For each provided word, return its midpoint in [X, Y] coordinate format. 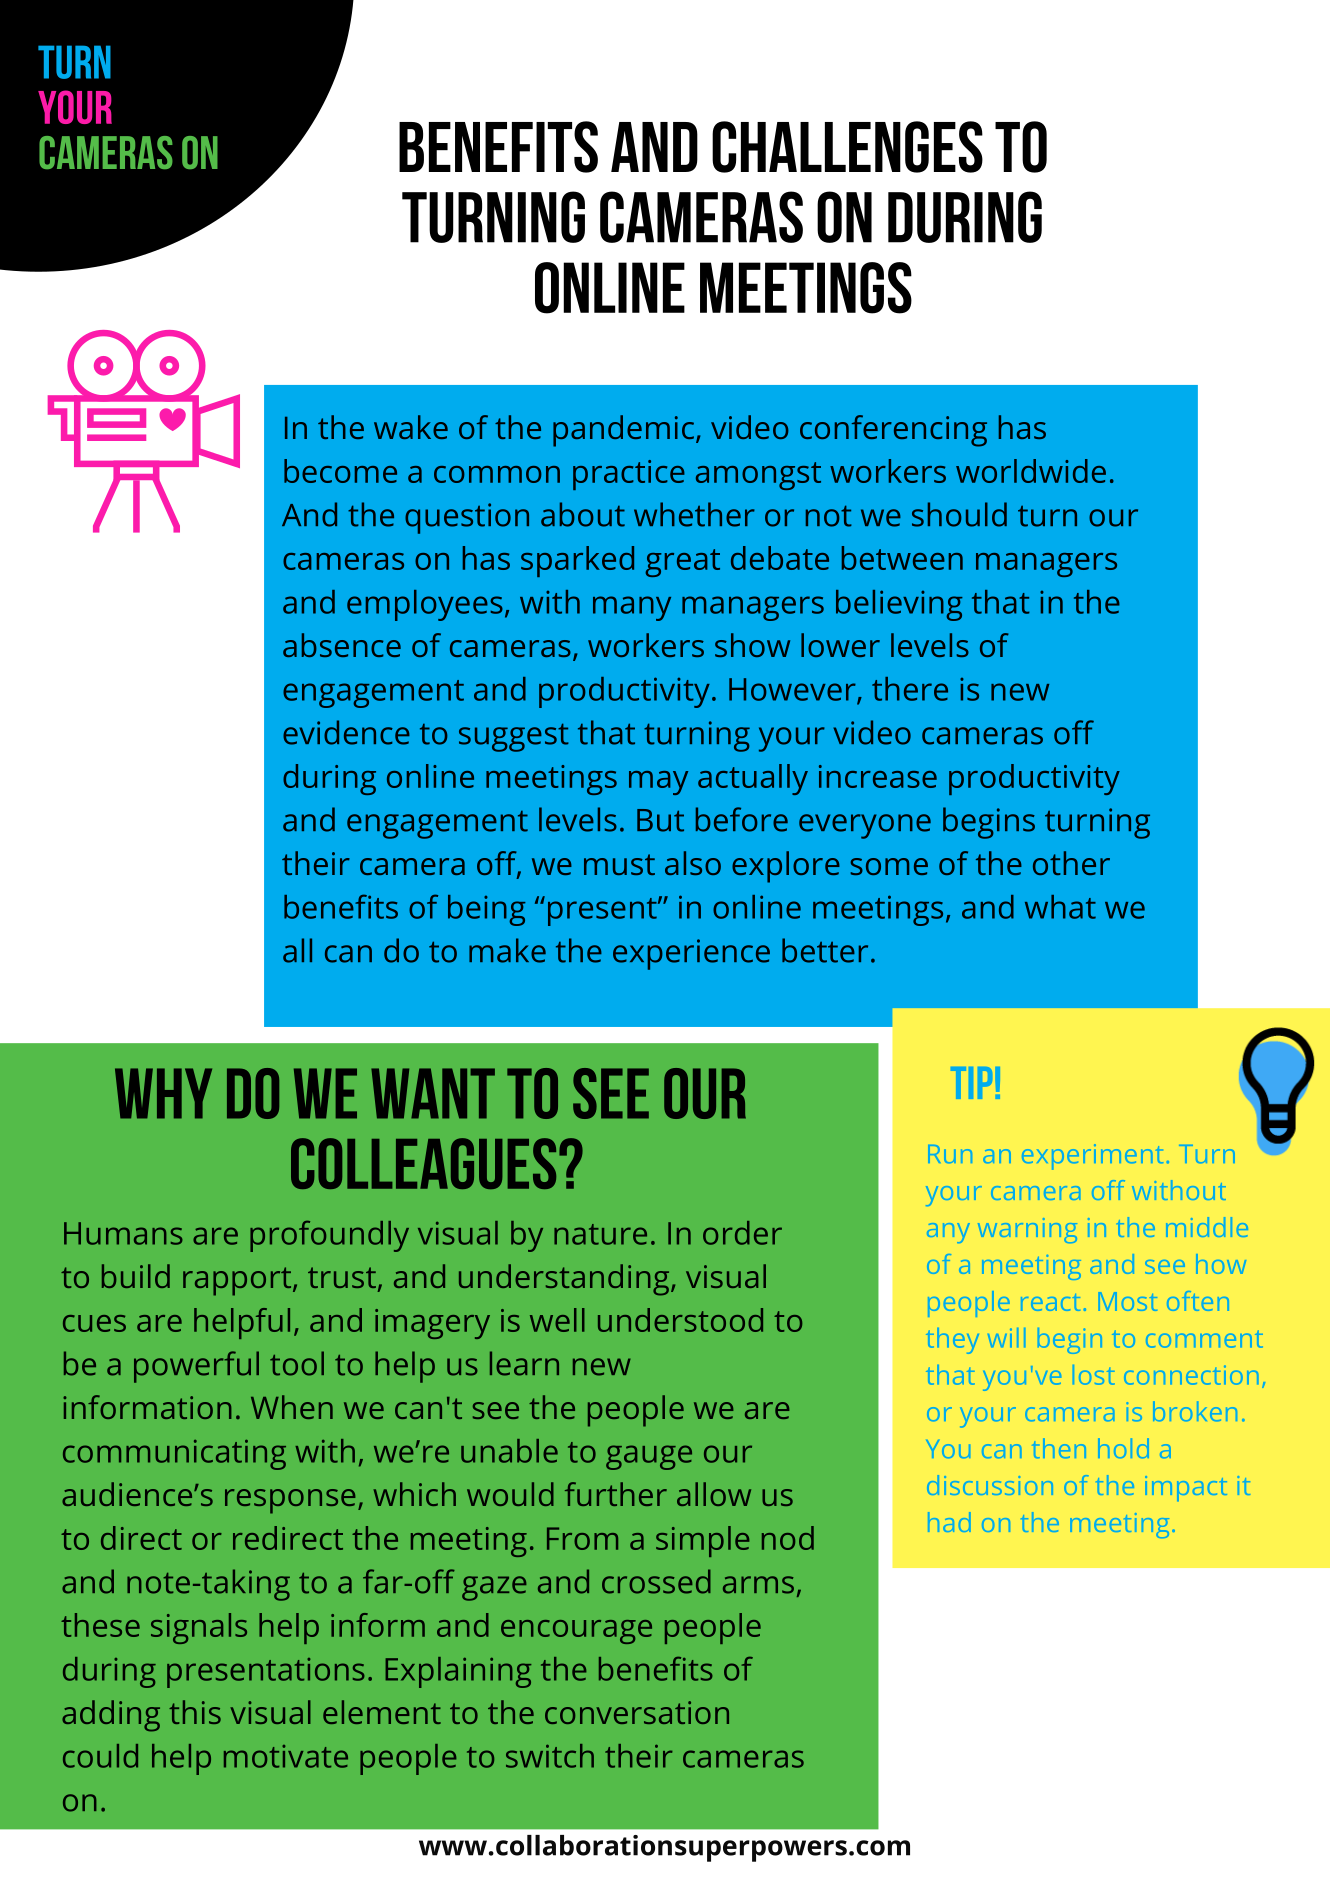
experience [691, 954]
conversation [637, 1712]
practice [629, 475]
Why [163, 1093]
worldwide [1031, 471]
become [340, 471]
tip [971, 1083]
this [195, 1712]
